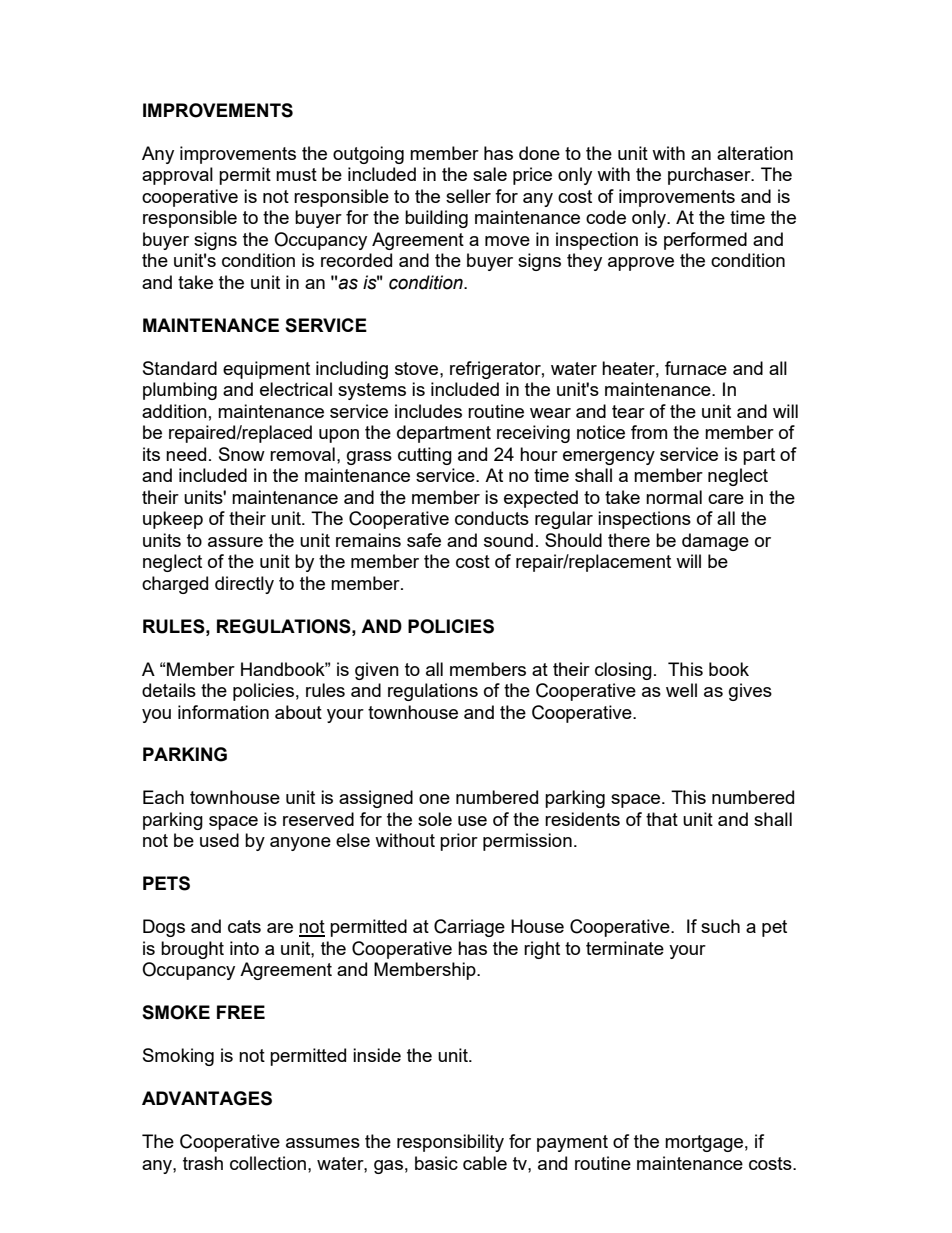 This screenshot has height=1233, width=952. I want to click on given, so click(377, 671).
